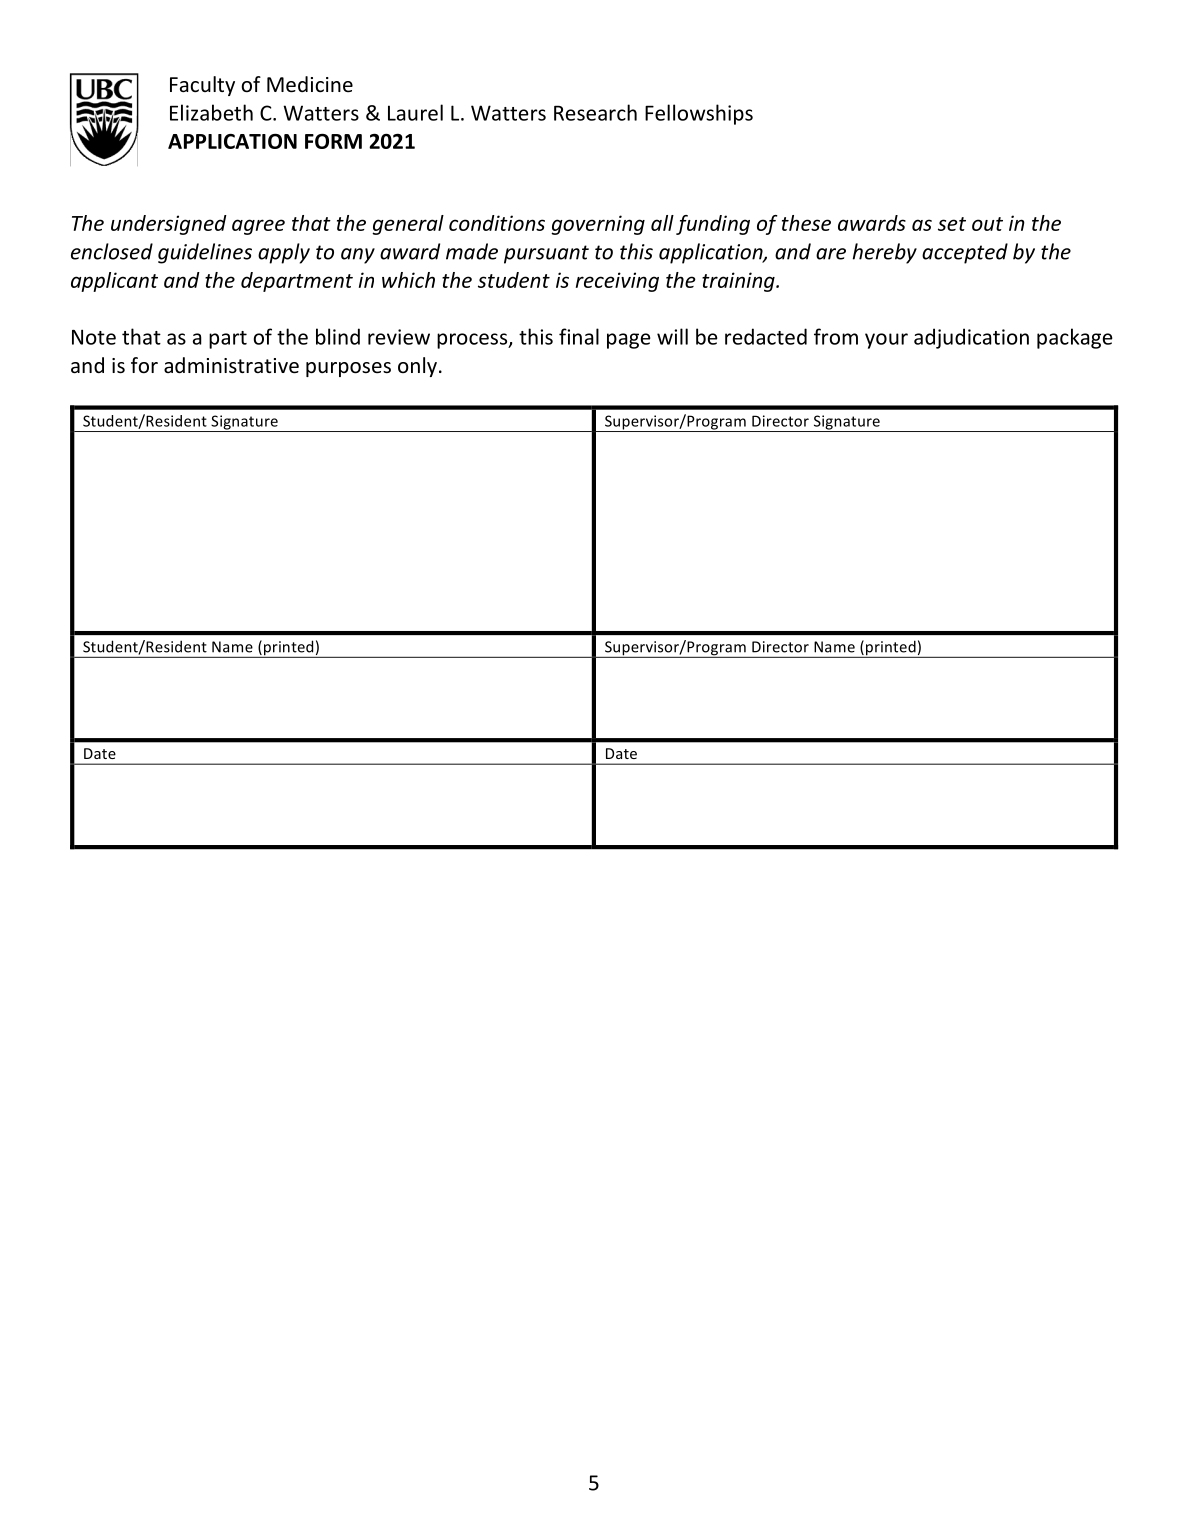 This document has width=1188, height=1537. Describe the element at coordinates (114, 282) in the document. I see `applicant` at that location.
